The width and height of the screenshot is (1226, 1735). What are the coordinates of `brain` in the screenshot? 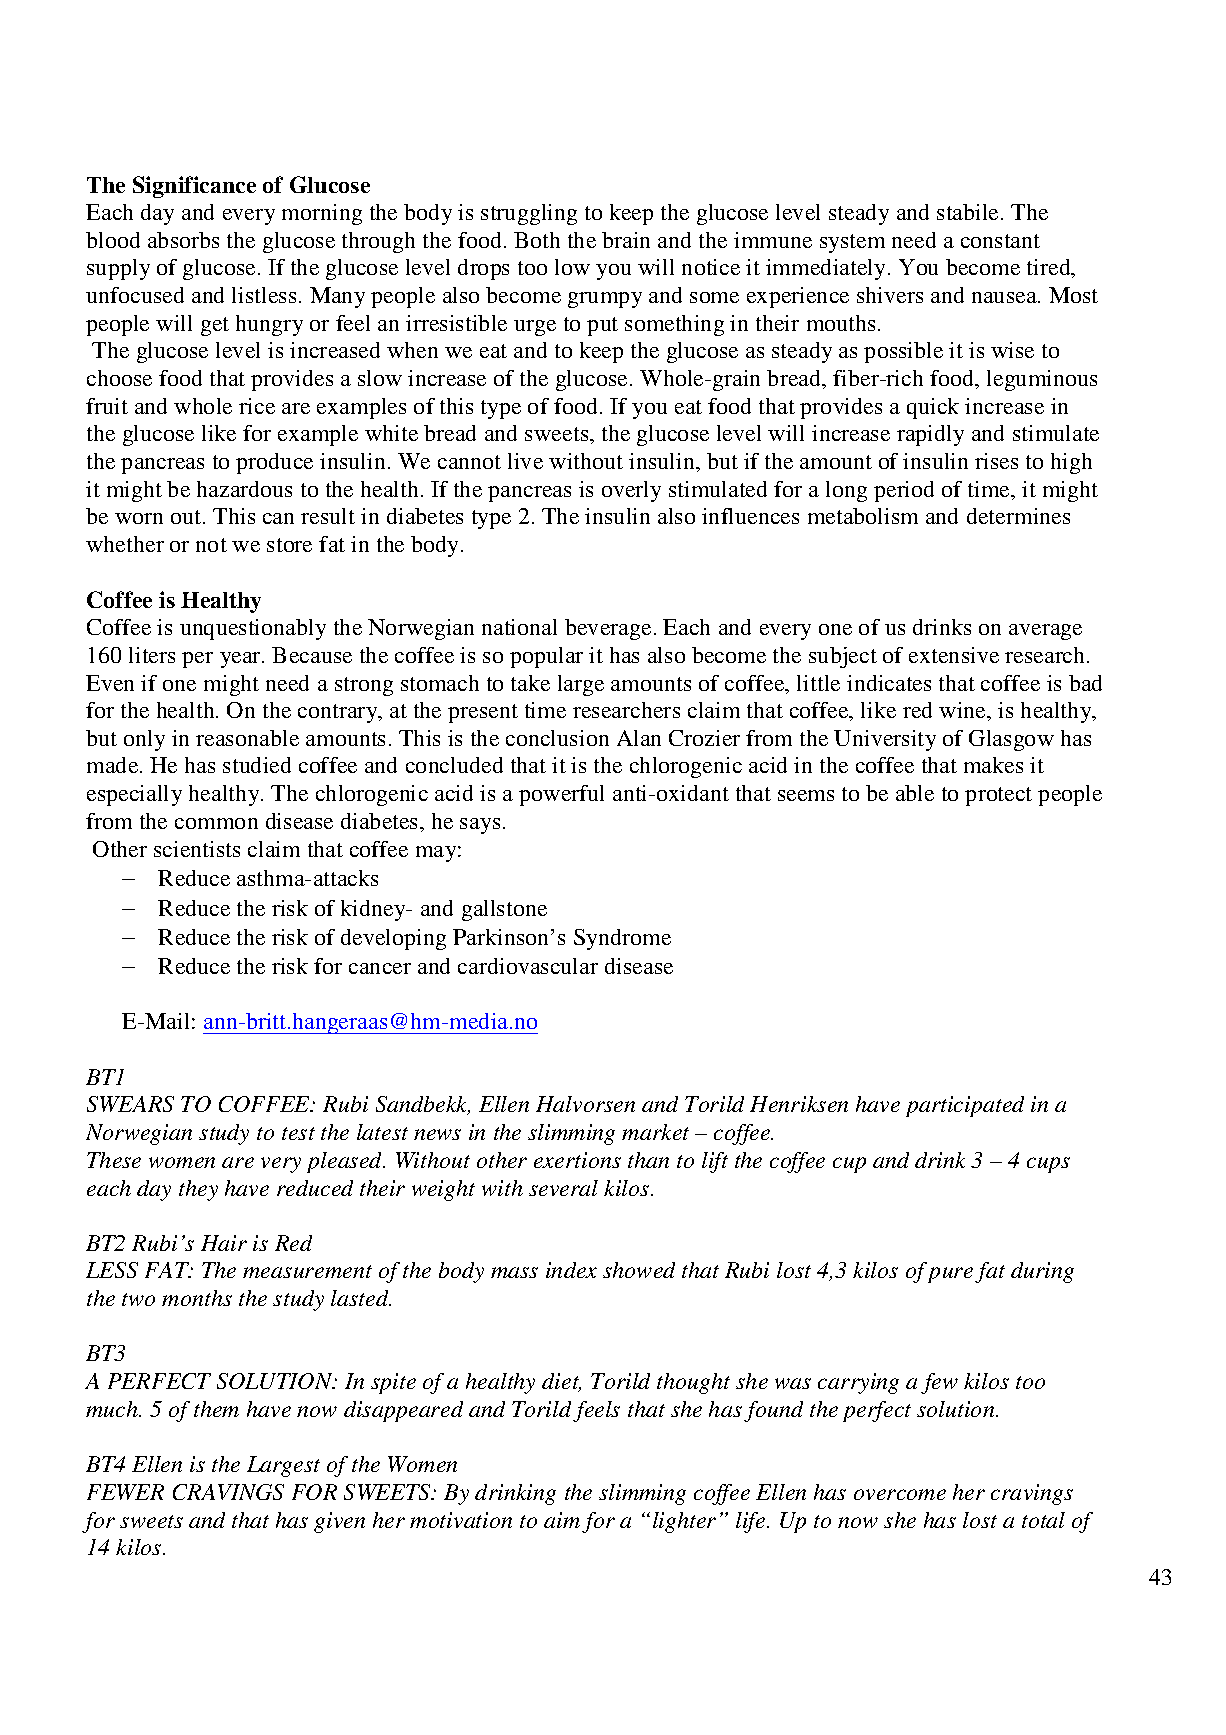 It's located at (626, 240).
